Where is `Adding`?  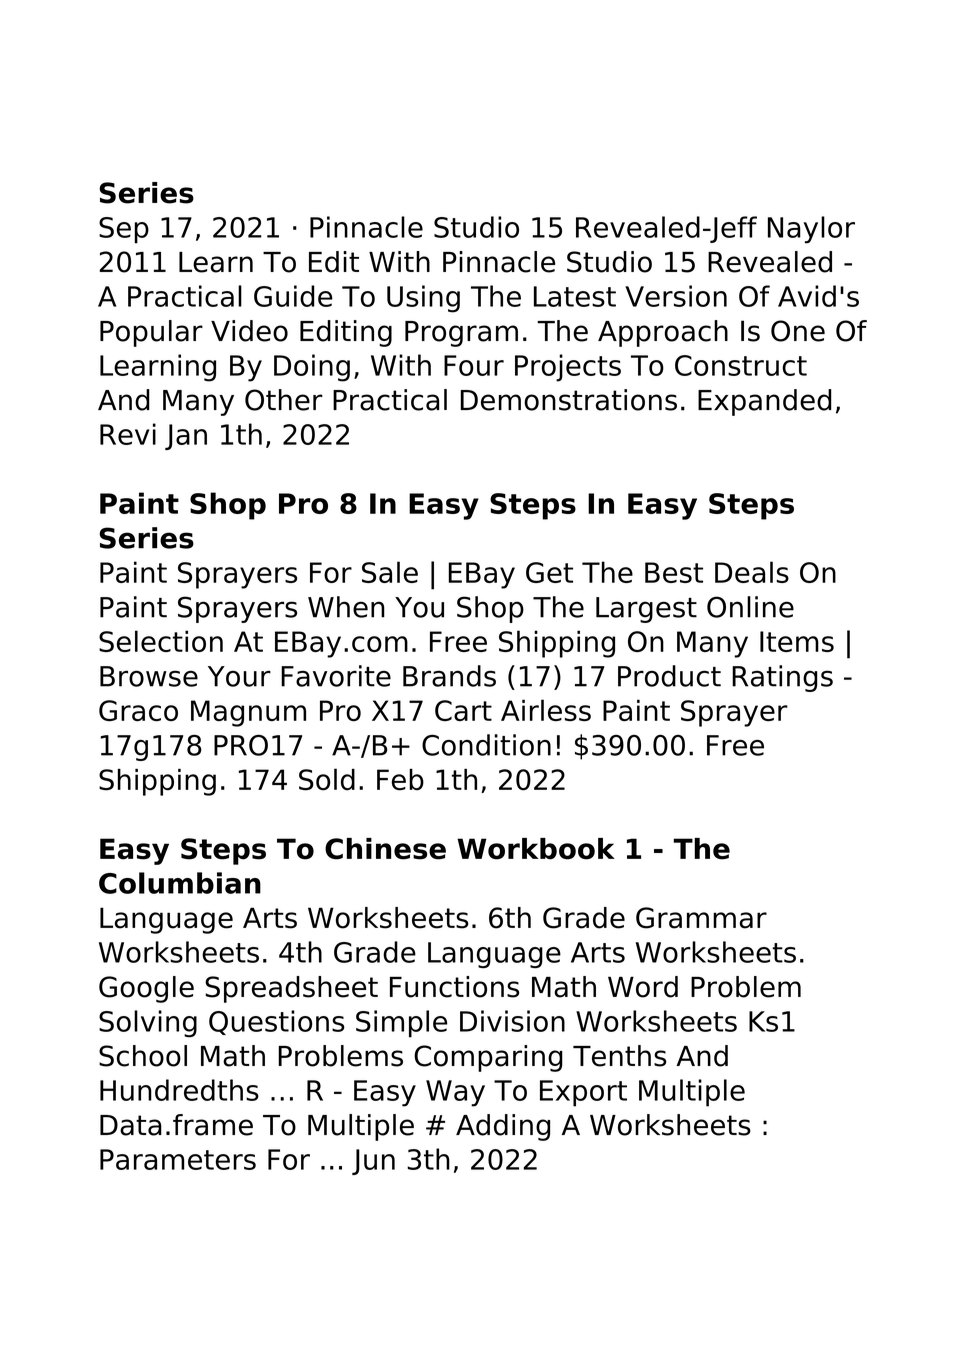
Adding is located at coordinates (503, 1127).
